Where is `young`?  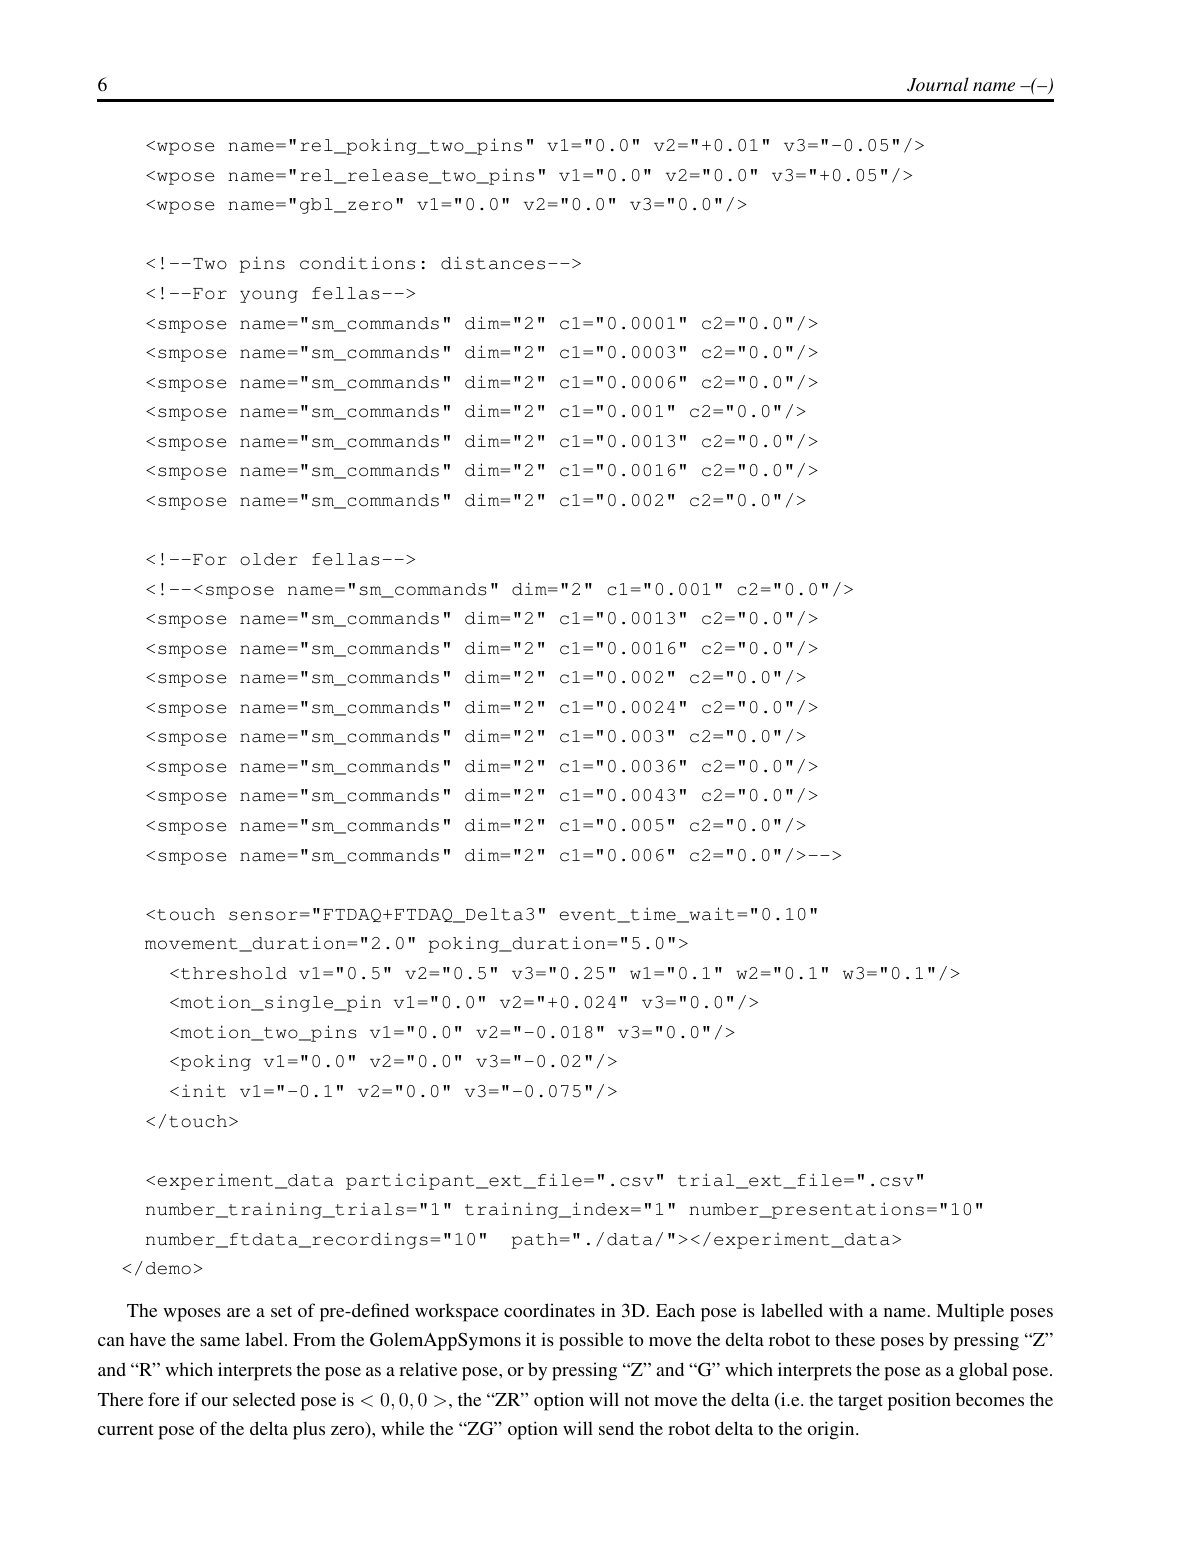
young is located at coordinates (269, 296).
